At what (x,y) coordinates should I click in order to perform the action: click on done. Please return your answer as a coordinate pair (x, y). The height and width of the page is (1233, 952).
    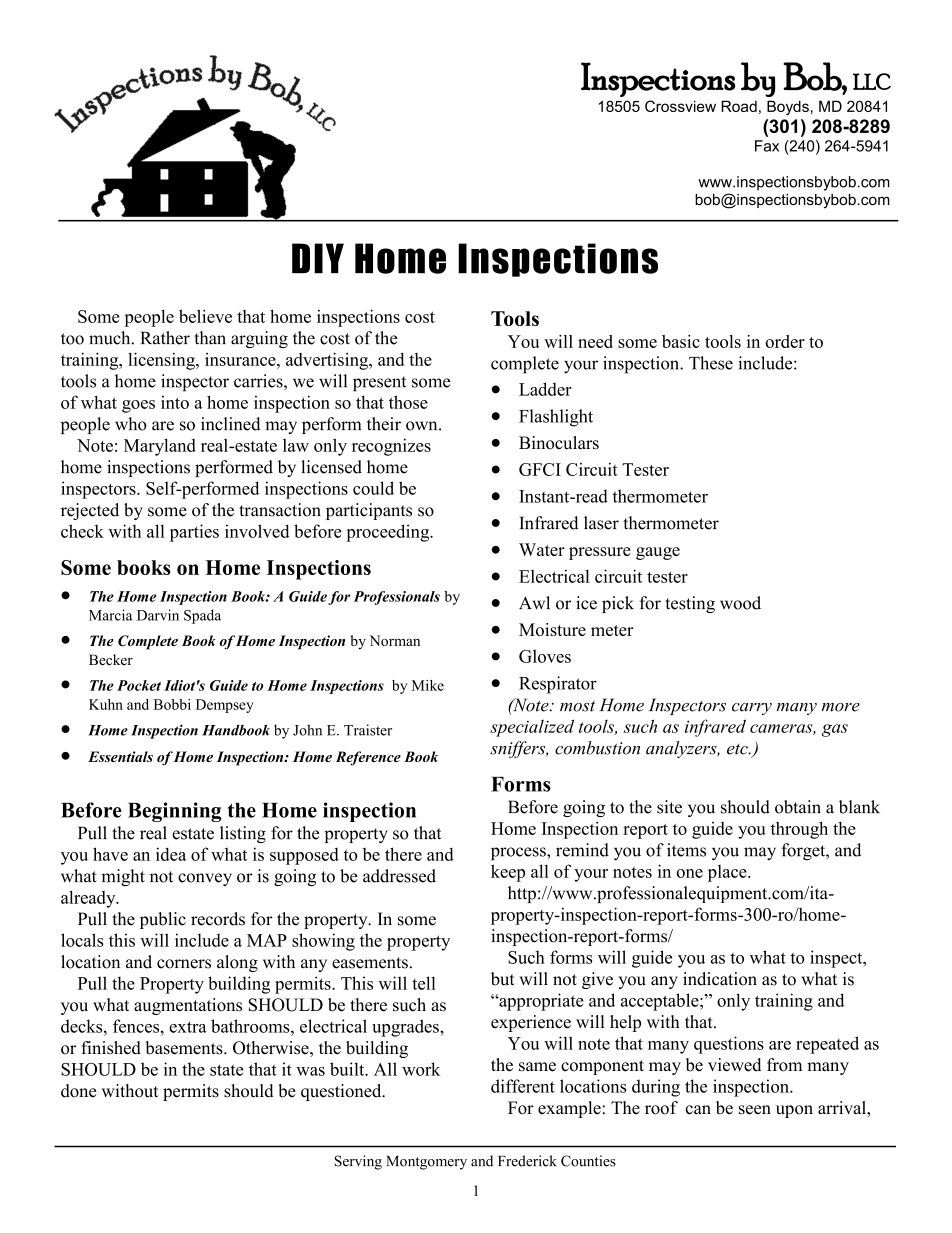
    Looking at the image, I should click on (78, 1091).
